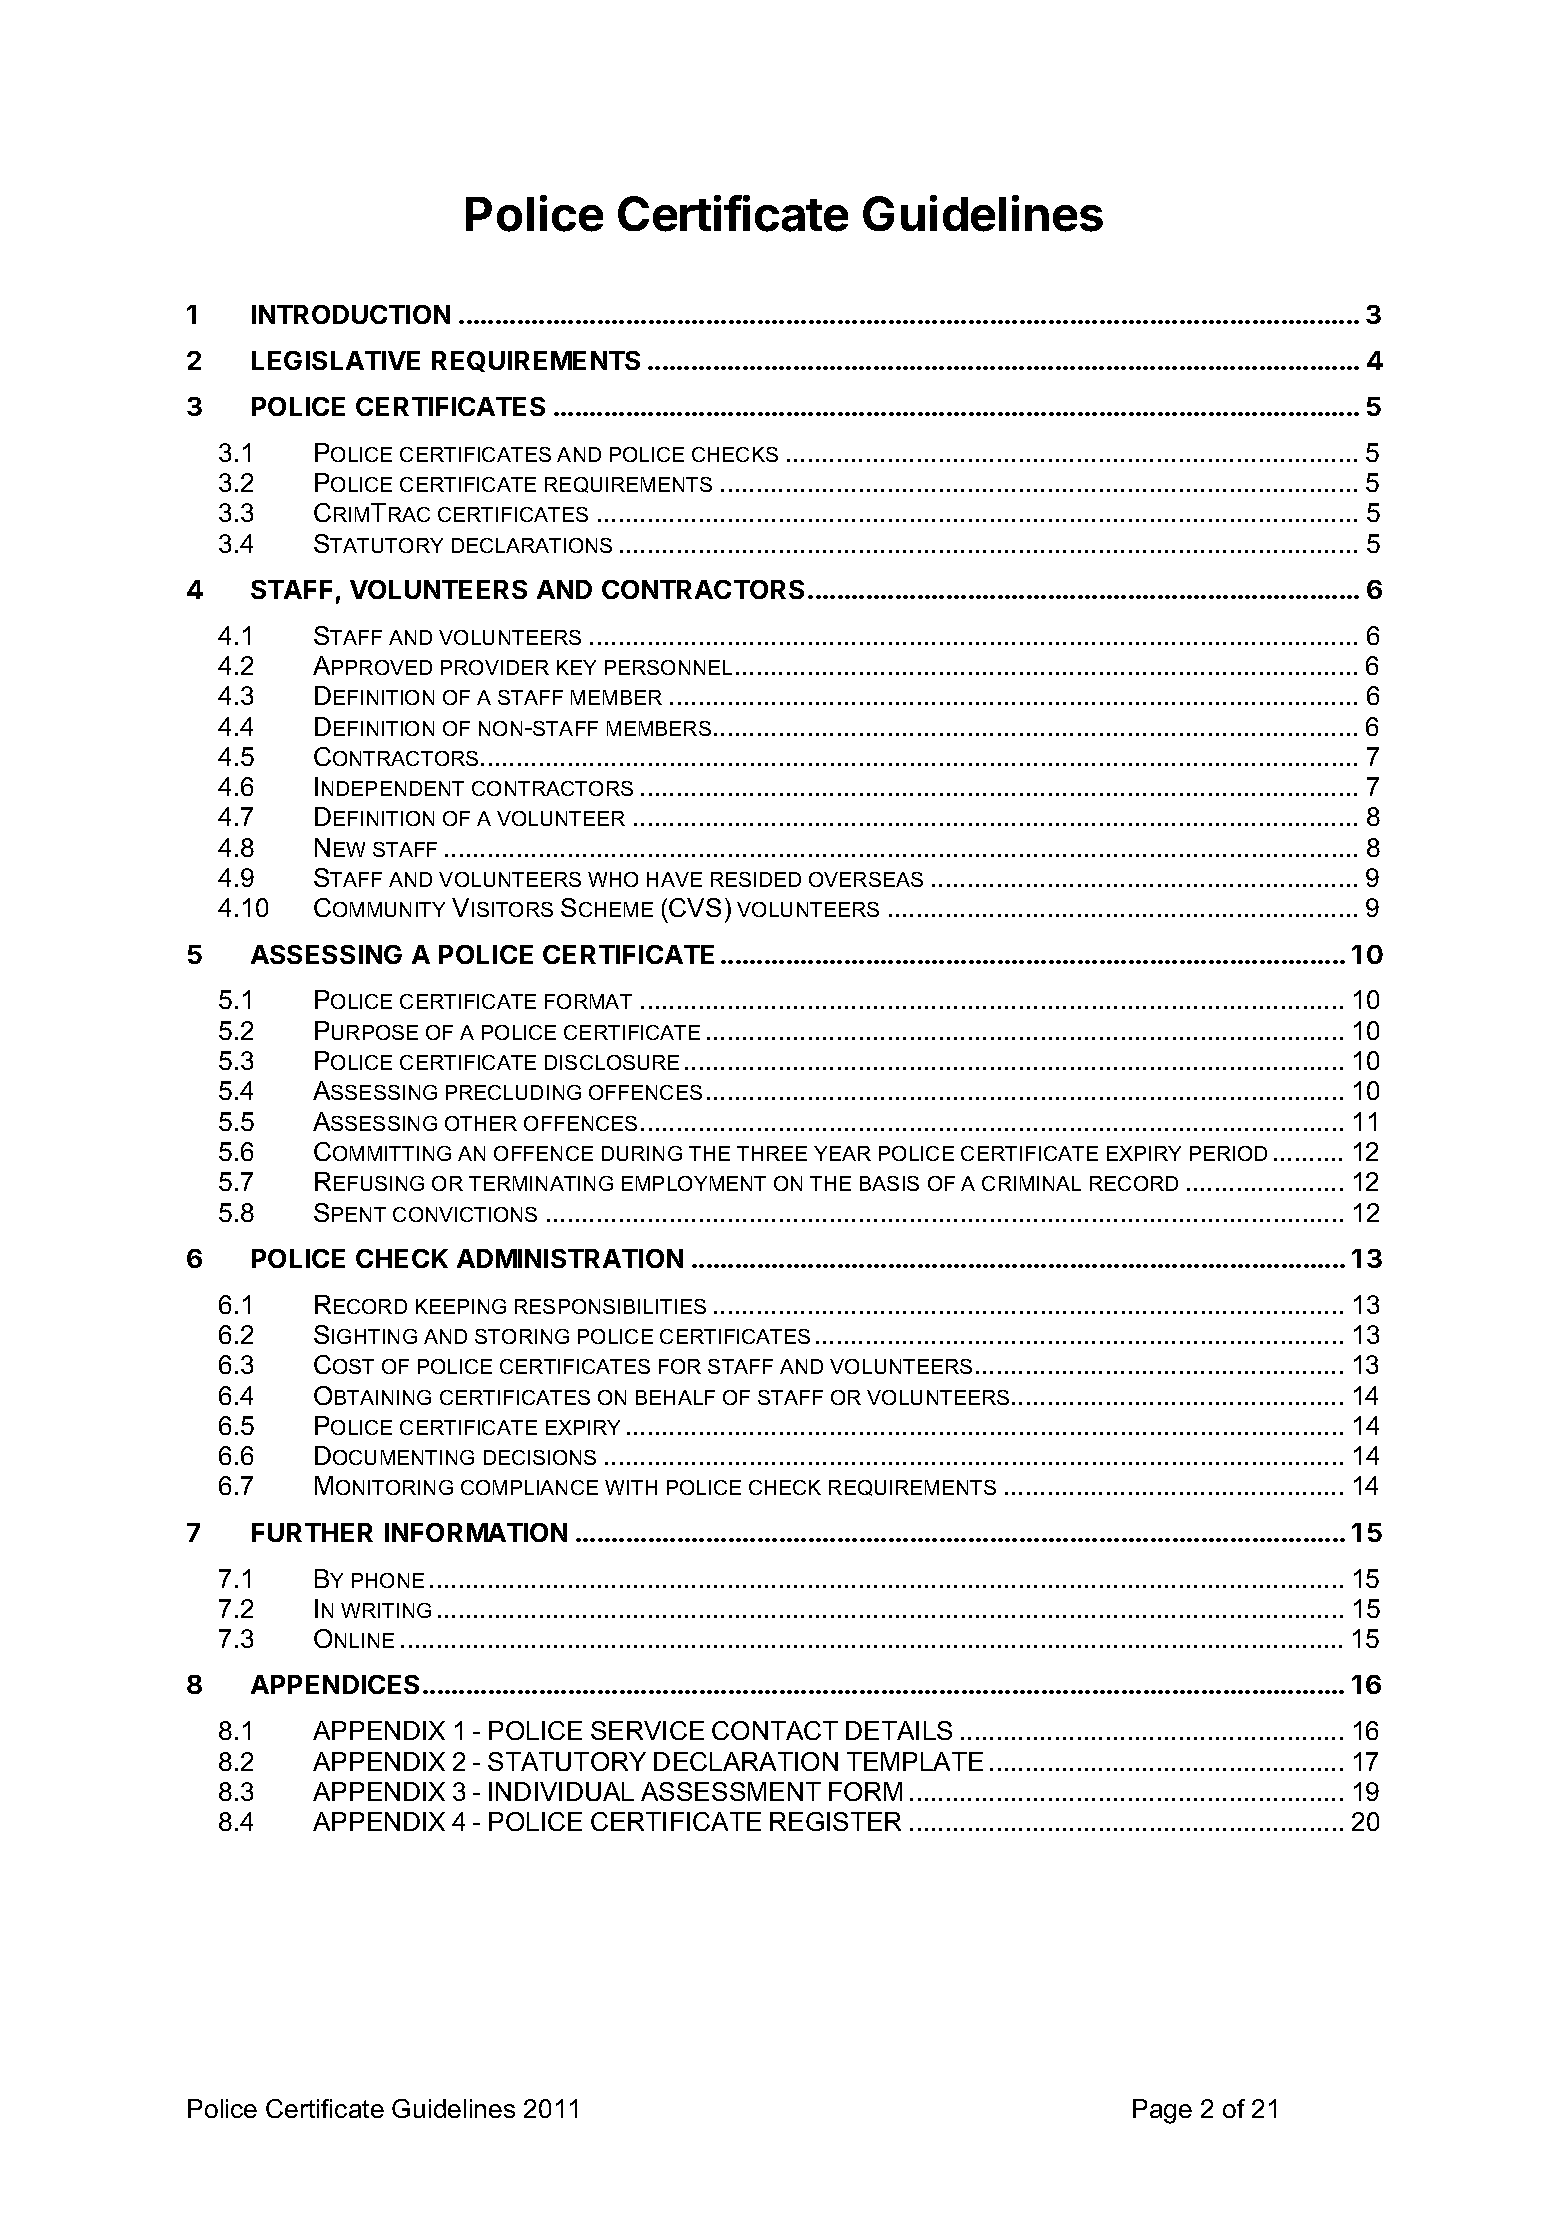  What do you see at coordinates (561, 1791) in the image?
I see `INDIVIDUAL` at bounding box center [561, 1791].
